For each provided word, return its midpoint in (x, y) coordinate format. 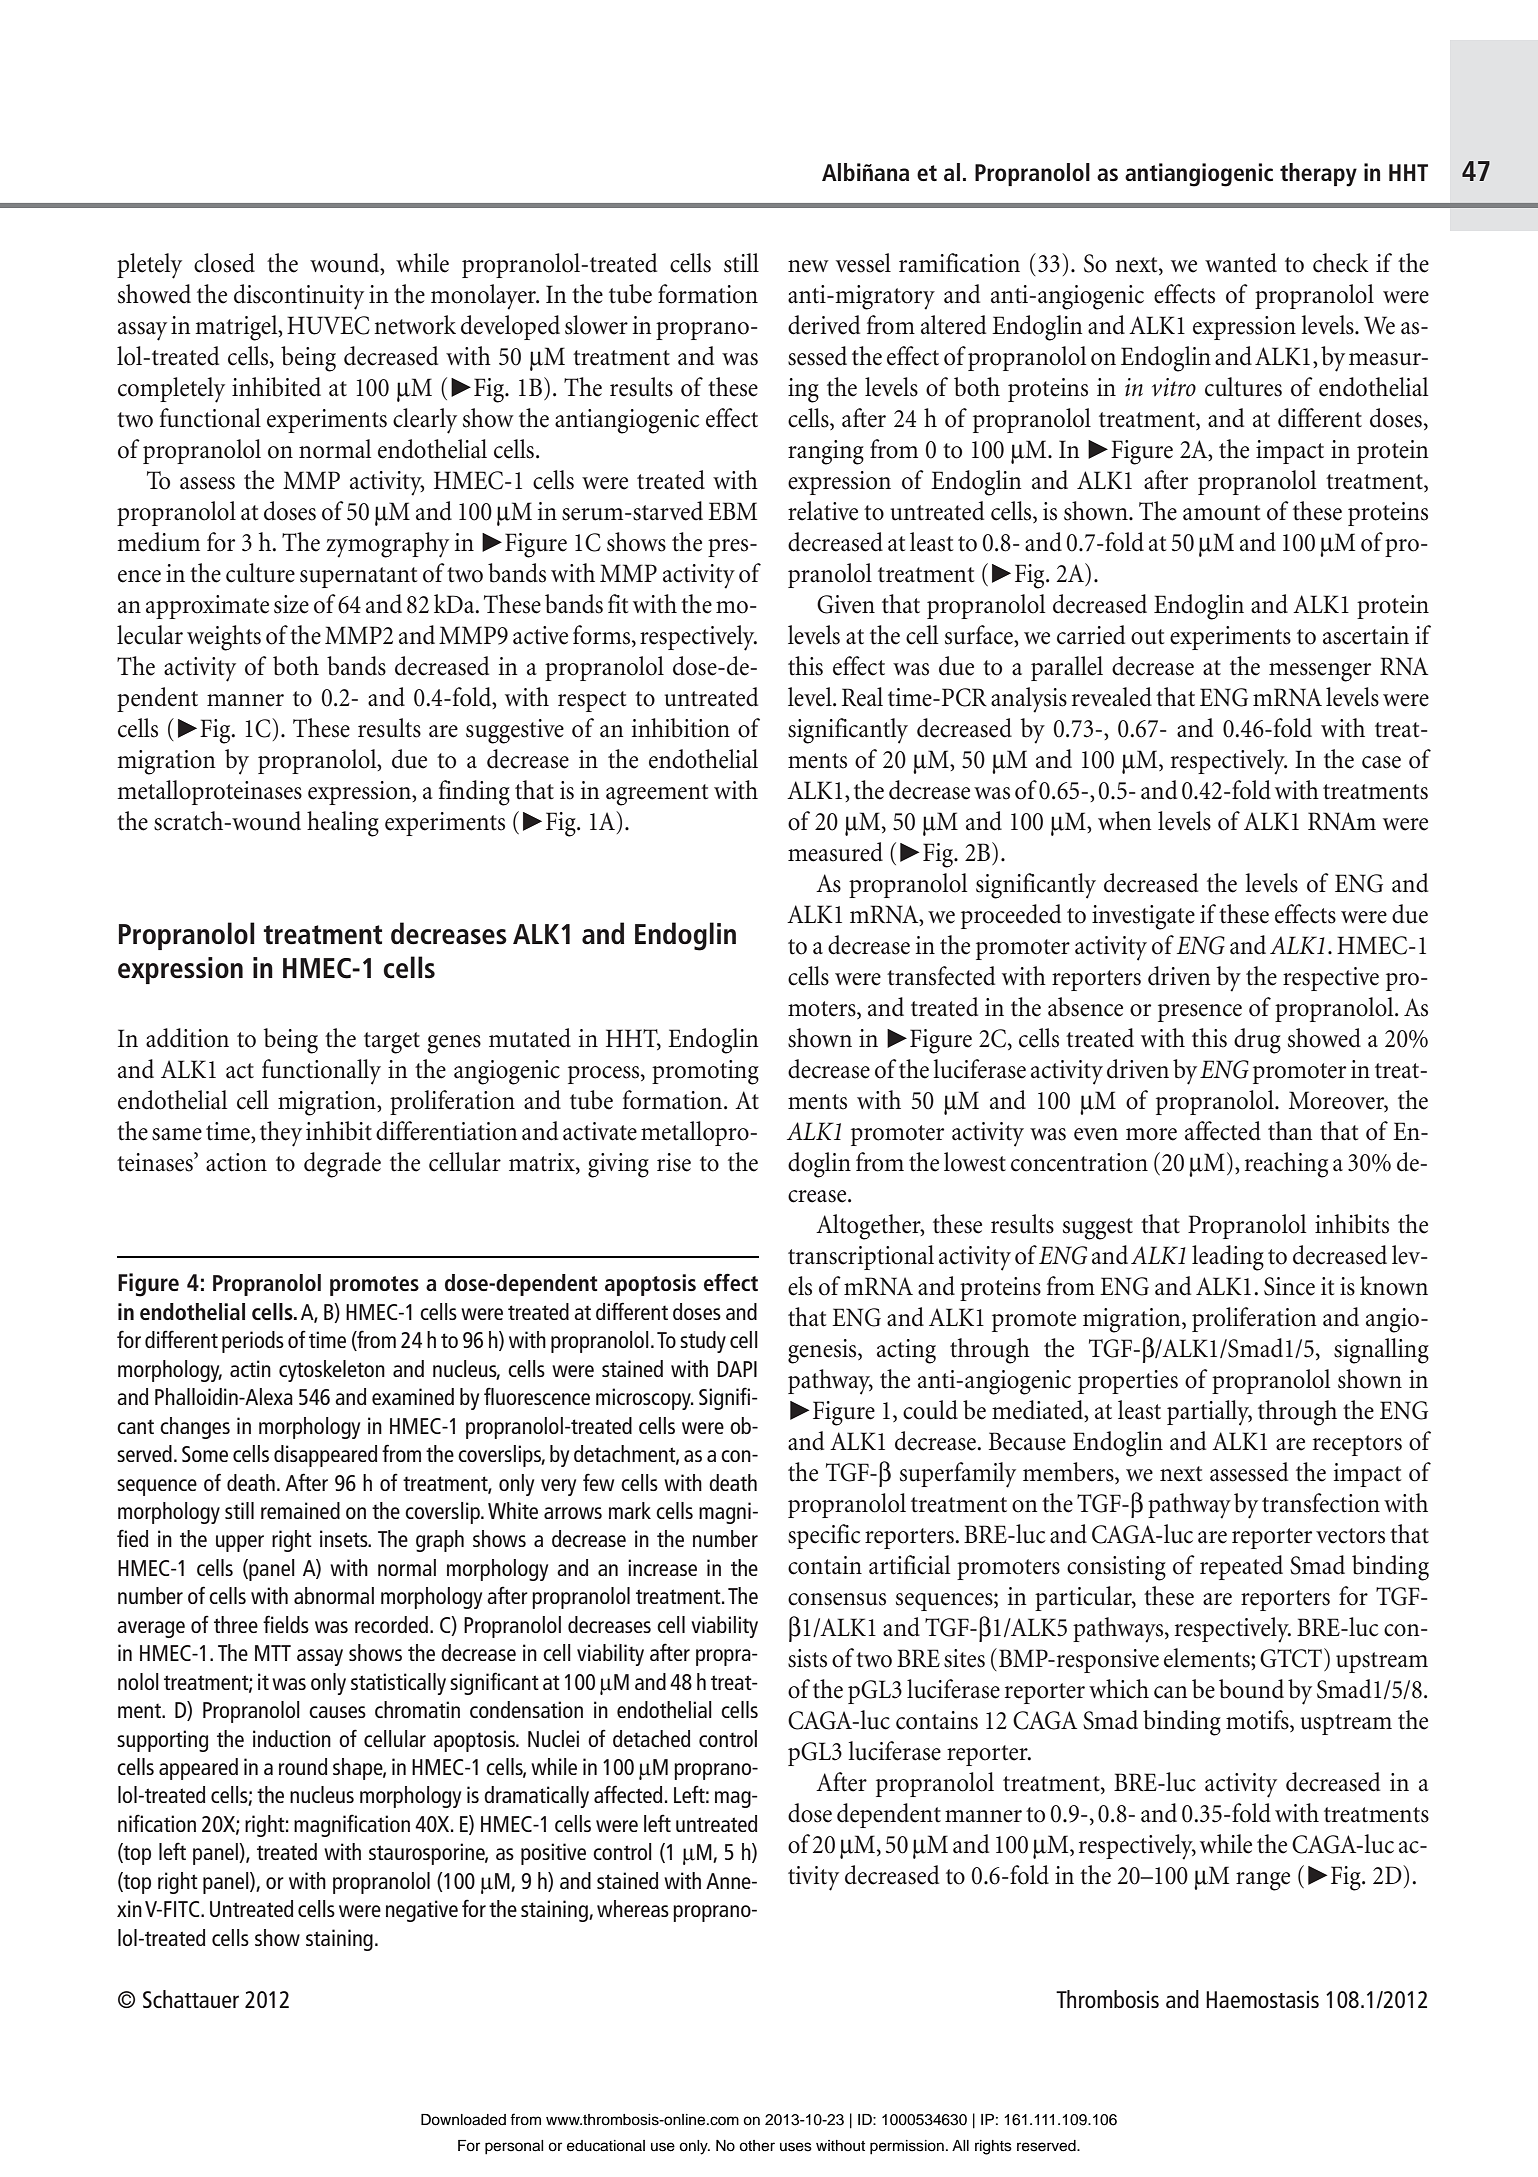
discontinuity (299, 297)
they (281, 1134)
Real (862, 697)
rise (674, 1162)
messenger (1320, 672)
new (808, 266)
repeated (1241, 1567)
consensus (837, 1599)
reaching (1286, 1165)
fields (286, 1624)
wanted (1241, 263)
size (291, 604)
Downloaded (463, 2120)
